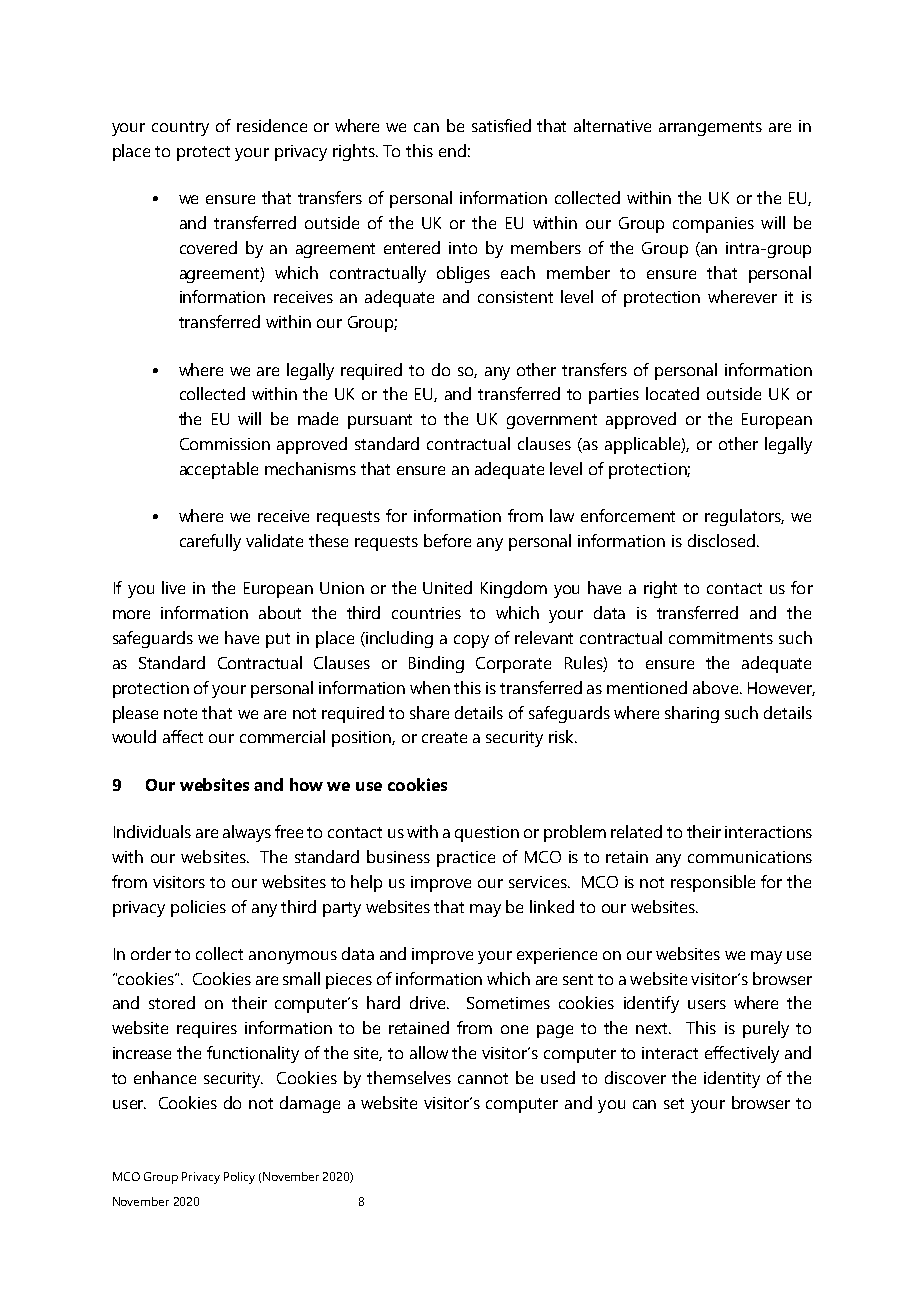  I want to click on note, so click(180, 713).
